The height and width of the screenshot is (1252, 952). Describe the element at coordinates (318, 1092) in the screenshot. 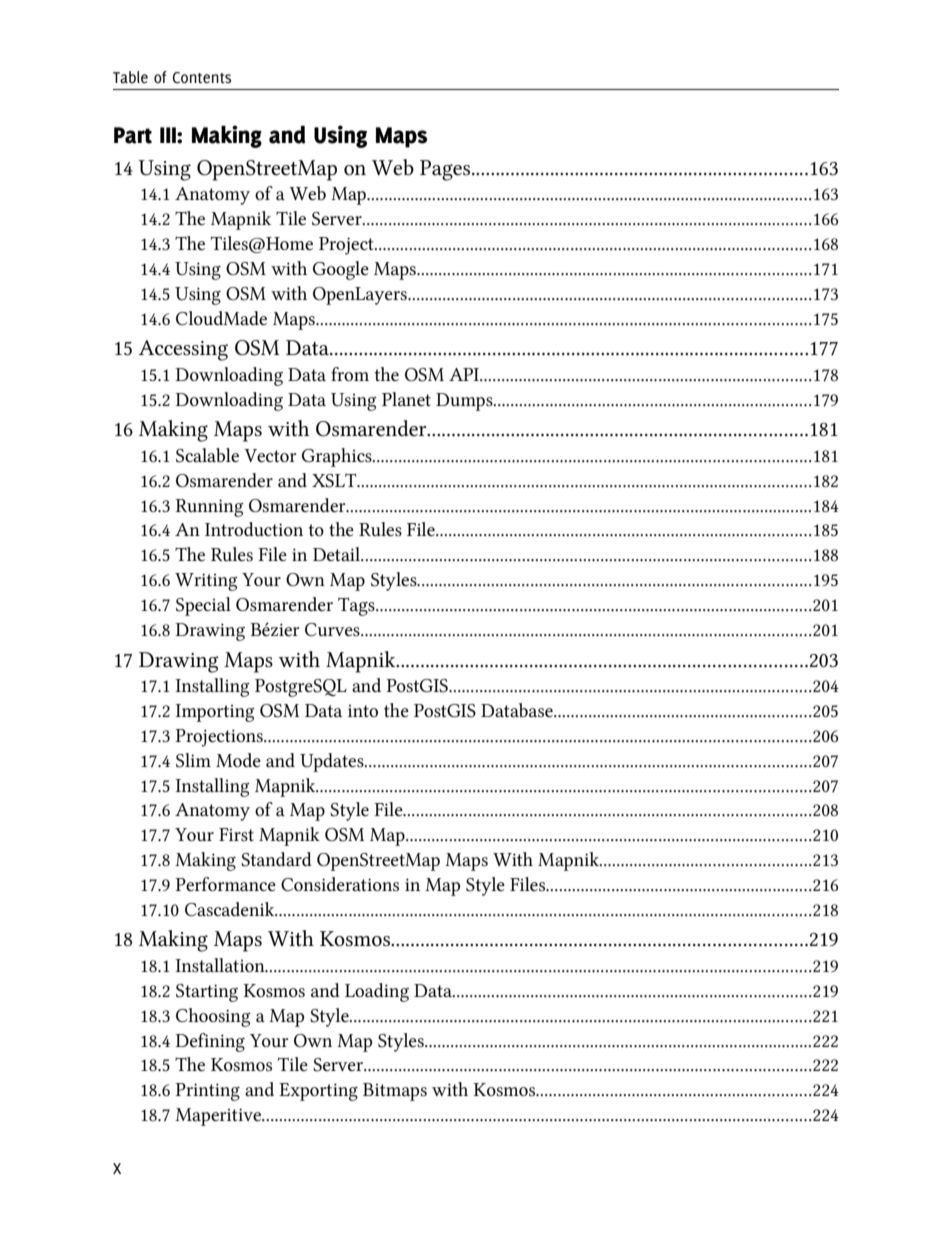

I see `Exporting` at that location.
